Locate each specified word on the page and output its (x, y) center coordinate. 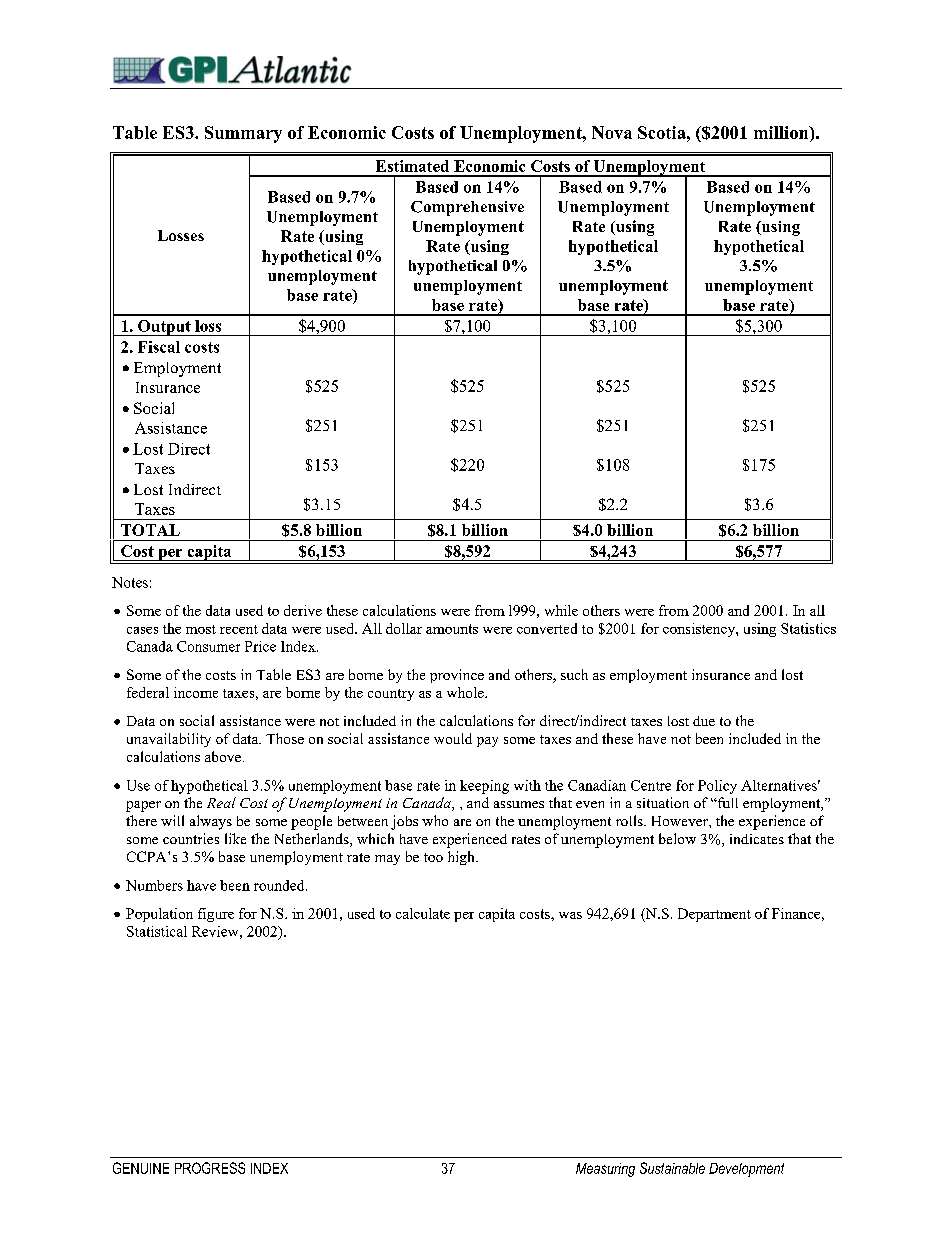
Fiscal (159, 347)
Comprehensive (467, 208)
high (462, 858)
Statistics (808, 628)
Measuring (605, 1170)
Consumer (208, 646)
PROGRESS (210, 1168)
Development (746, 1170)
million (782, 134)
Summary (243, 134)
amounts (452, 629)
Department (714, 915)
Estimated (412, 166)
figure (216, 915)
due (704, 721)
